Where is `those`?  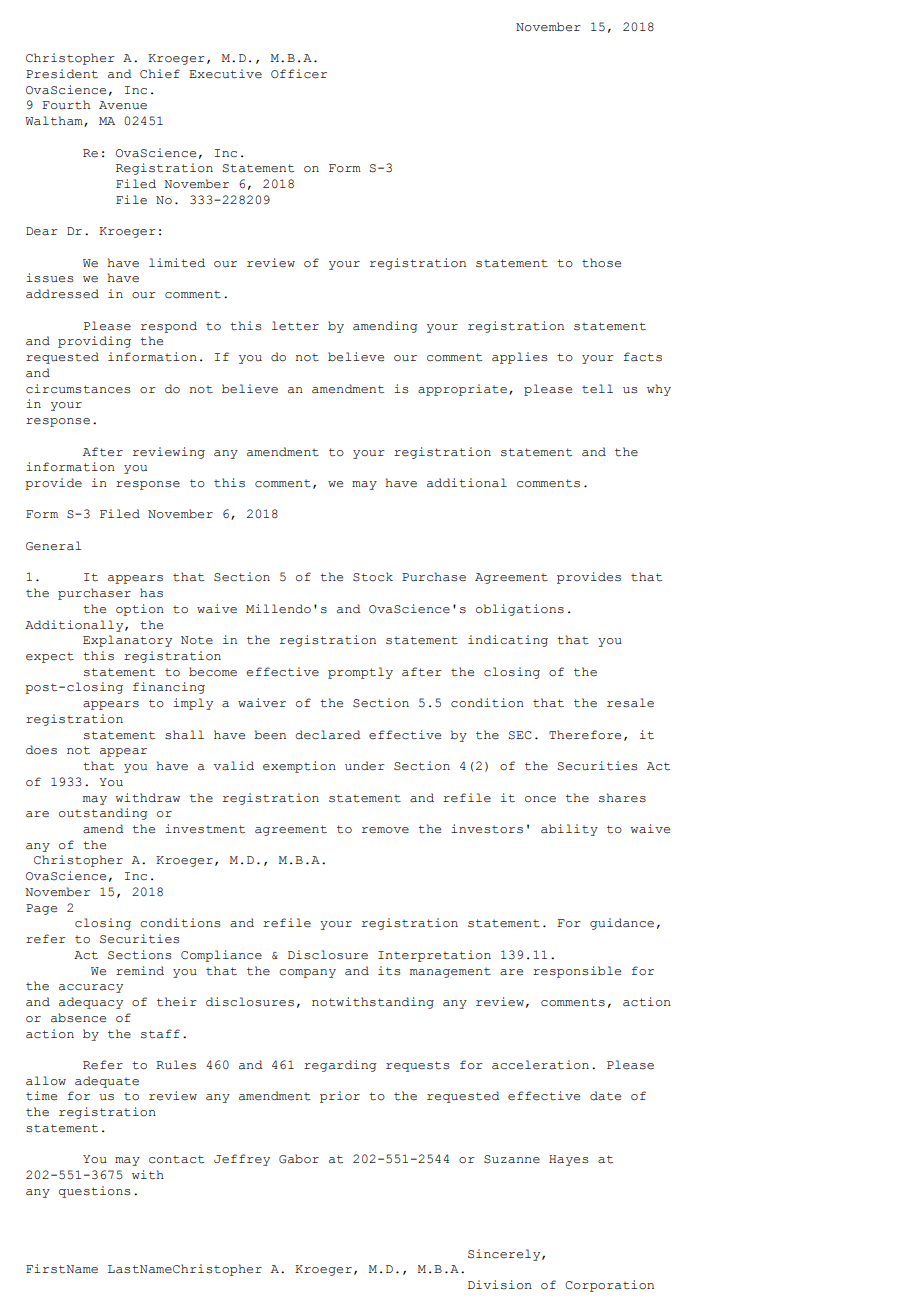 those is located at coordinates (601, 263).
